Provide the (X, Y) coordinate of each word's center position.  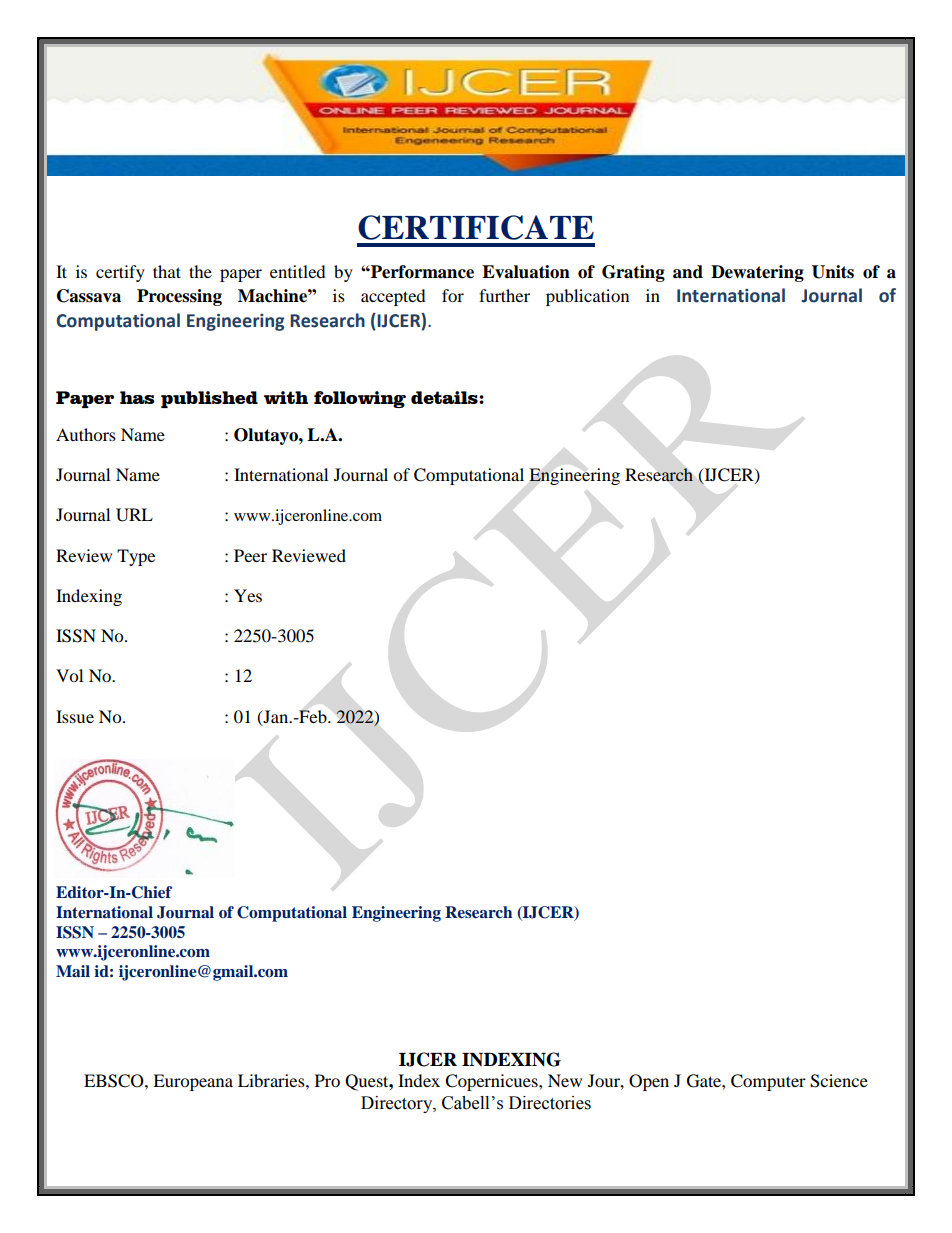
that (167, 271)
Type (136, 557)
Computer (768, 1082)
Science (839, 1081)
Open (649, 1082)
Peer (250, 555)
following (360, 399)
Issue (75, 716)
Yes (248, 595)
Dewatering (757, 273)
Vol (69, 675)
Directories (550, 1103)
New (565, 1080)
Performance (421, 272)
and (688, 272)
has (137, 397)
